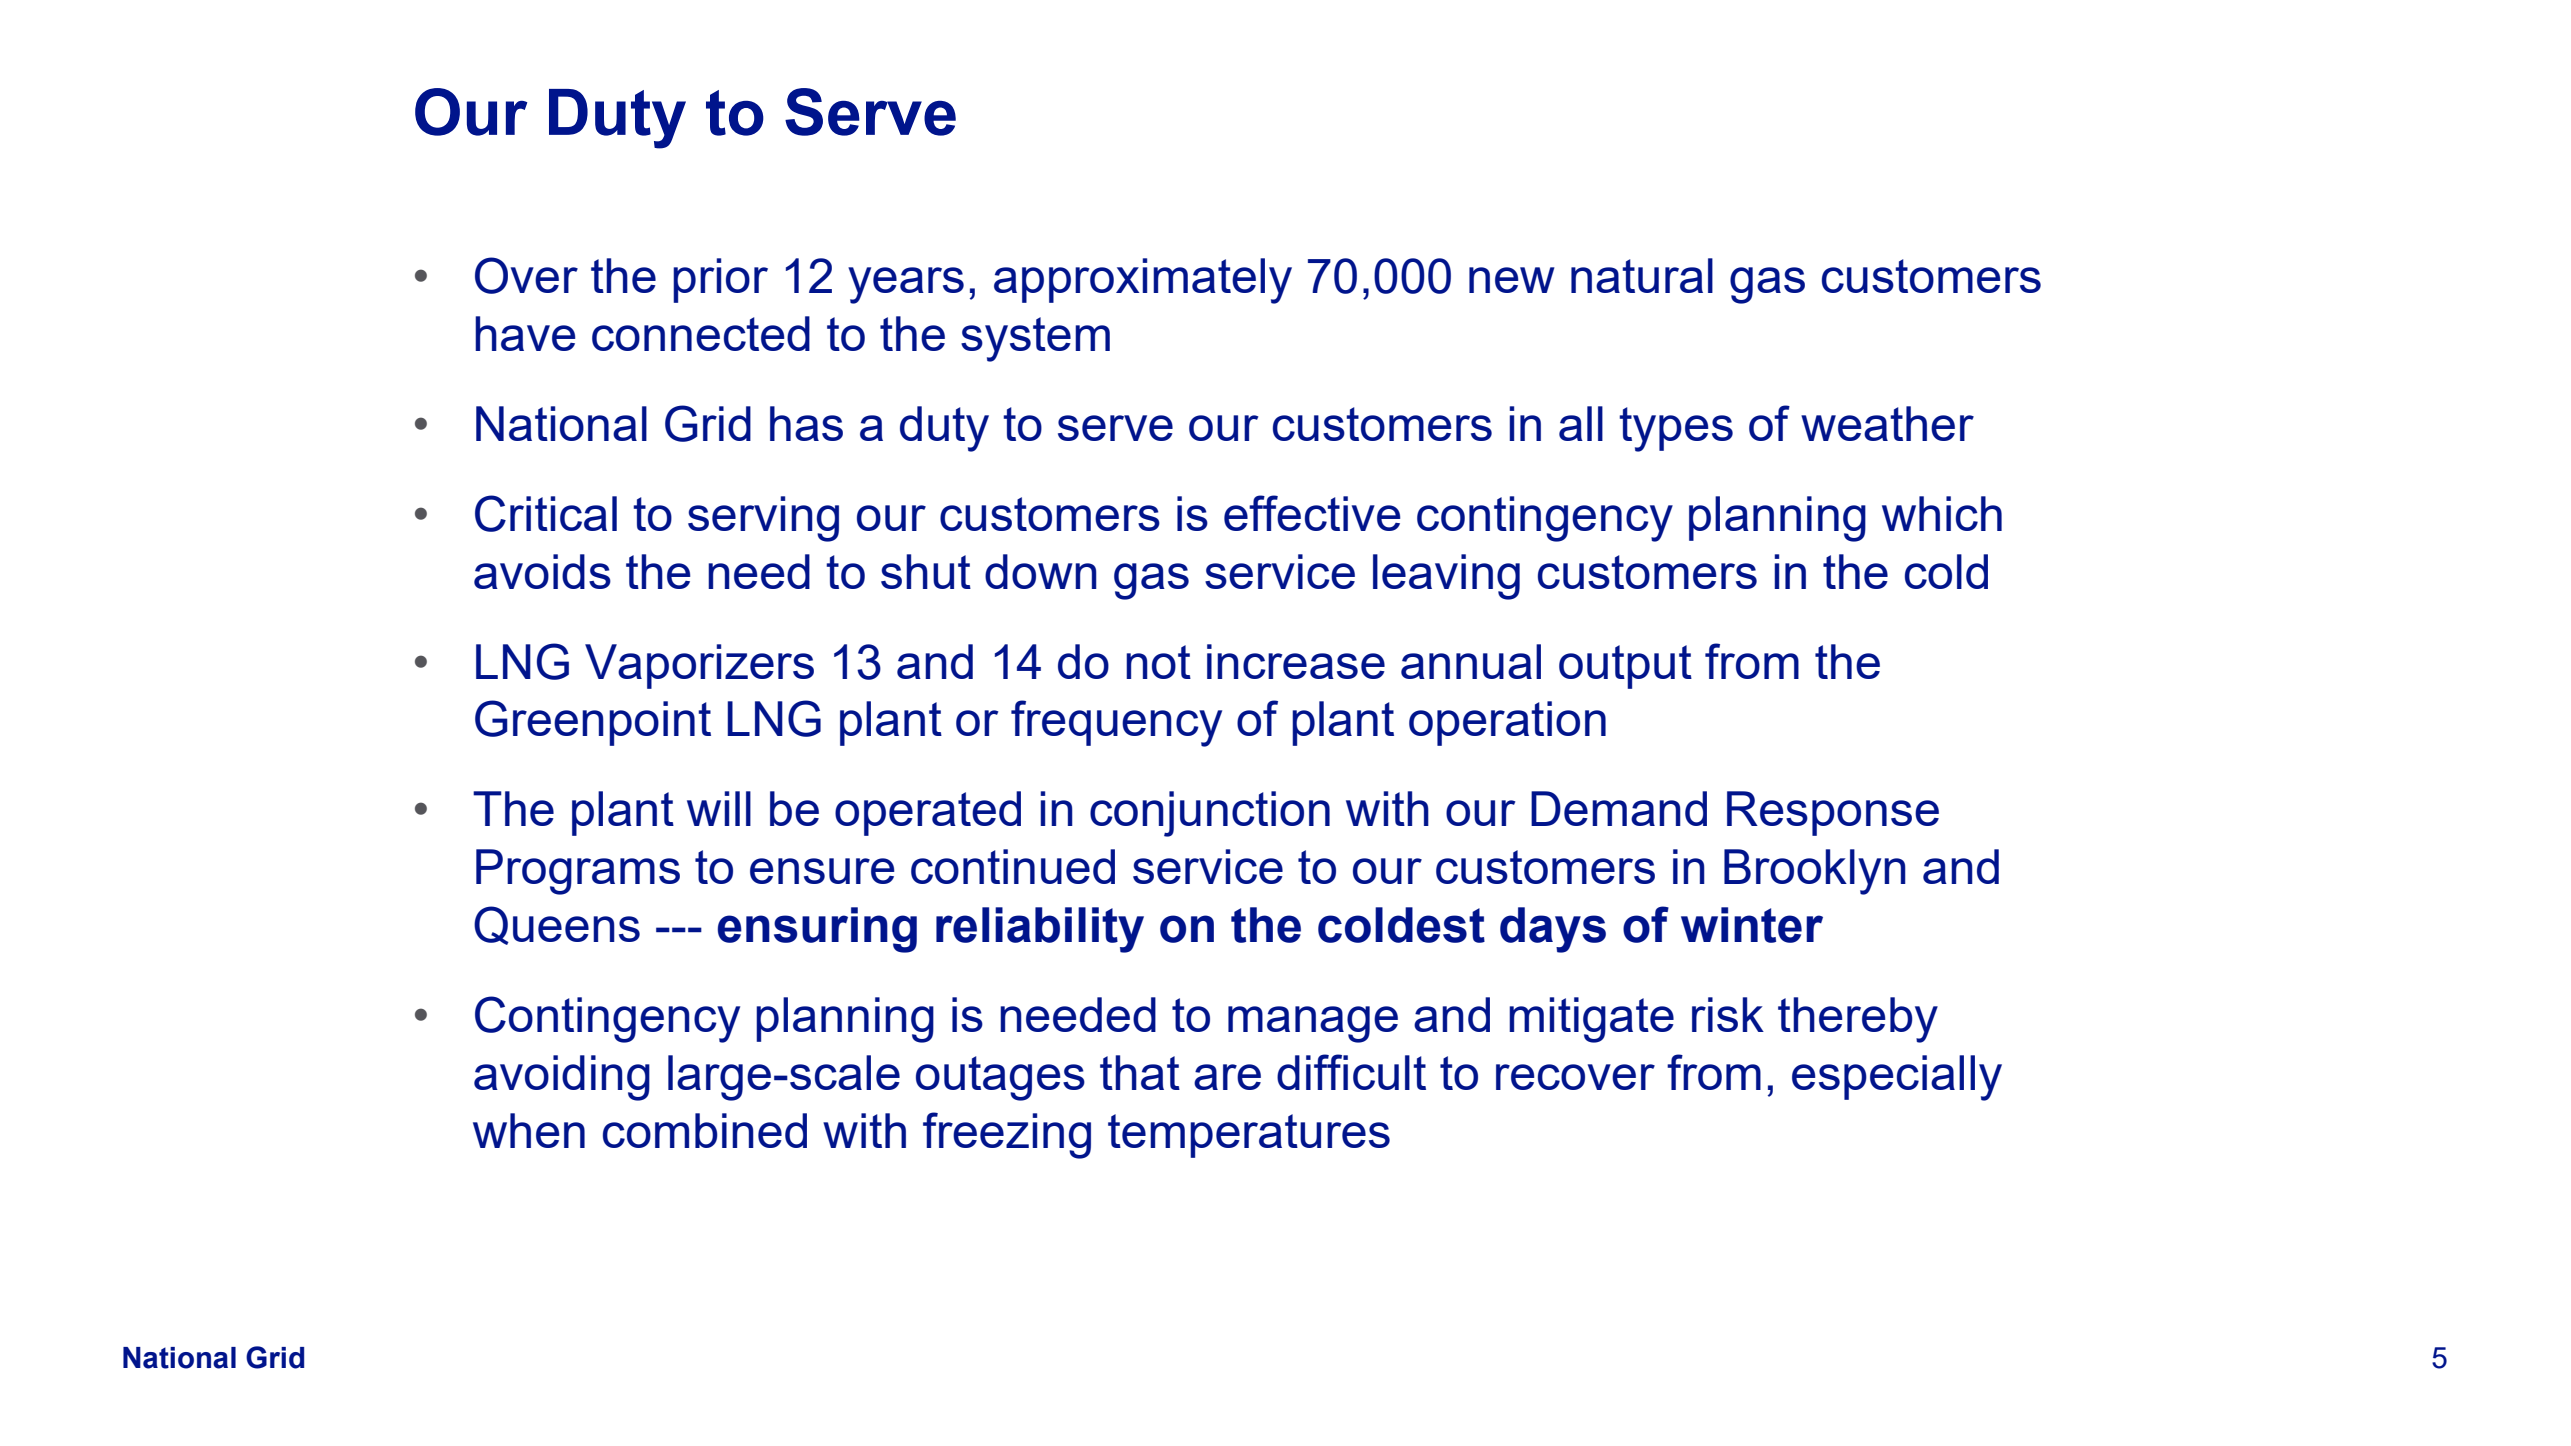 This screenshot has width=2571, height=1446. What do you see at coordinates (1210, 814) in the screenshot?
I see `conjunction` at bounding box center [1210, 814].
